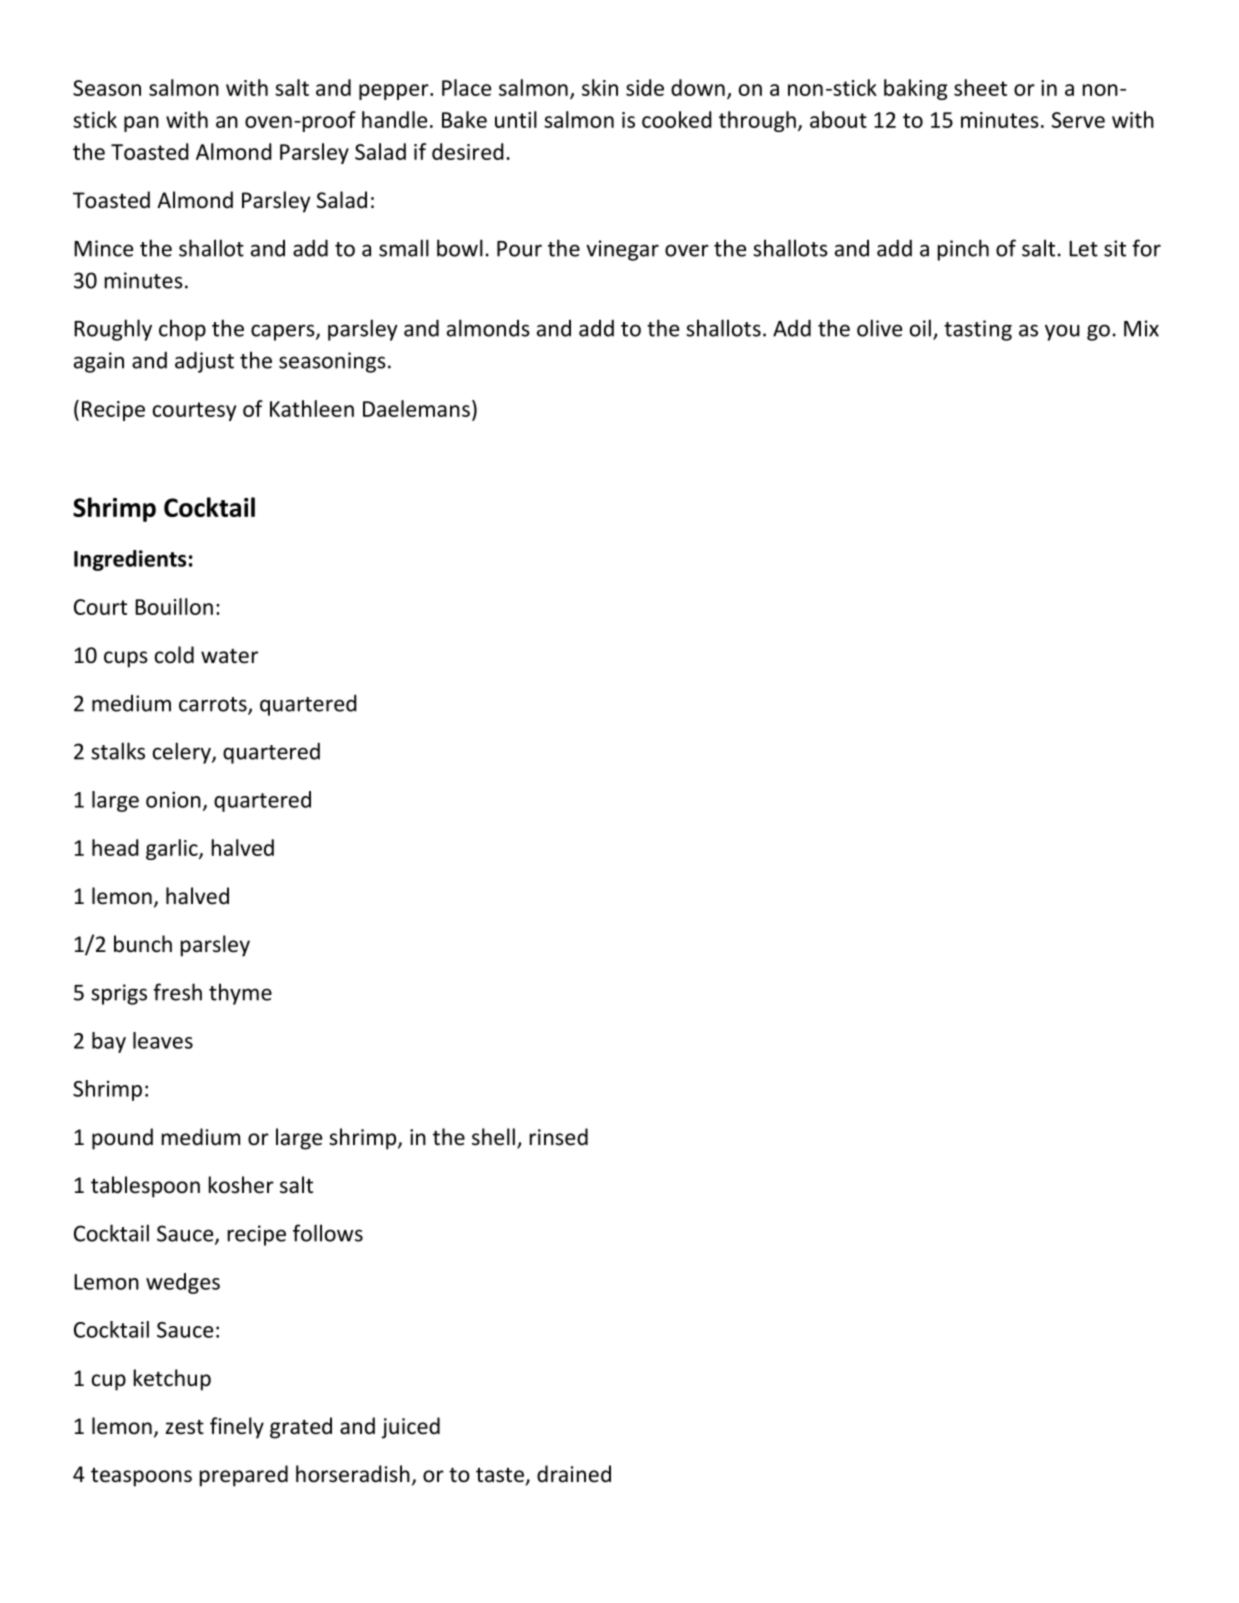 This screenshot has height=1603, width=1239. What do you see at coordinates (559, 1137) in the screenshot?
I see `rinsed` at bounding box center [559, 1137].
